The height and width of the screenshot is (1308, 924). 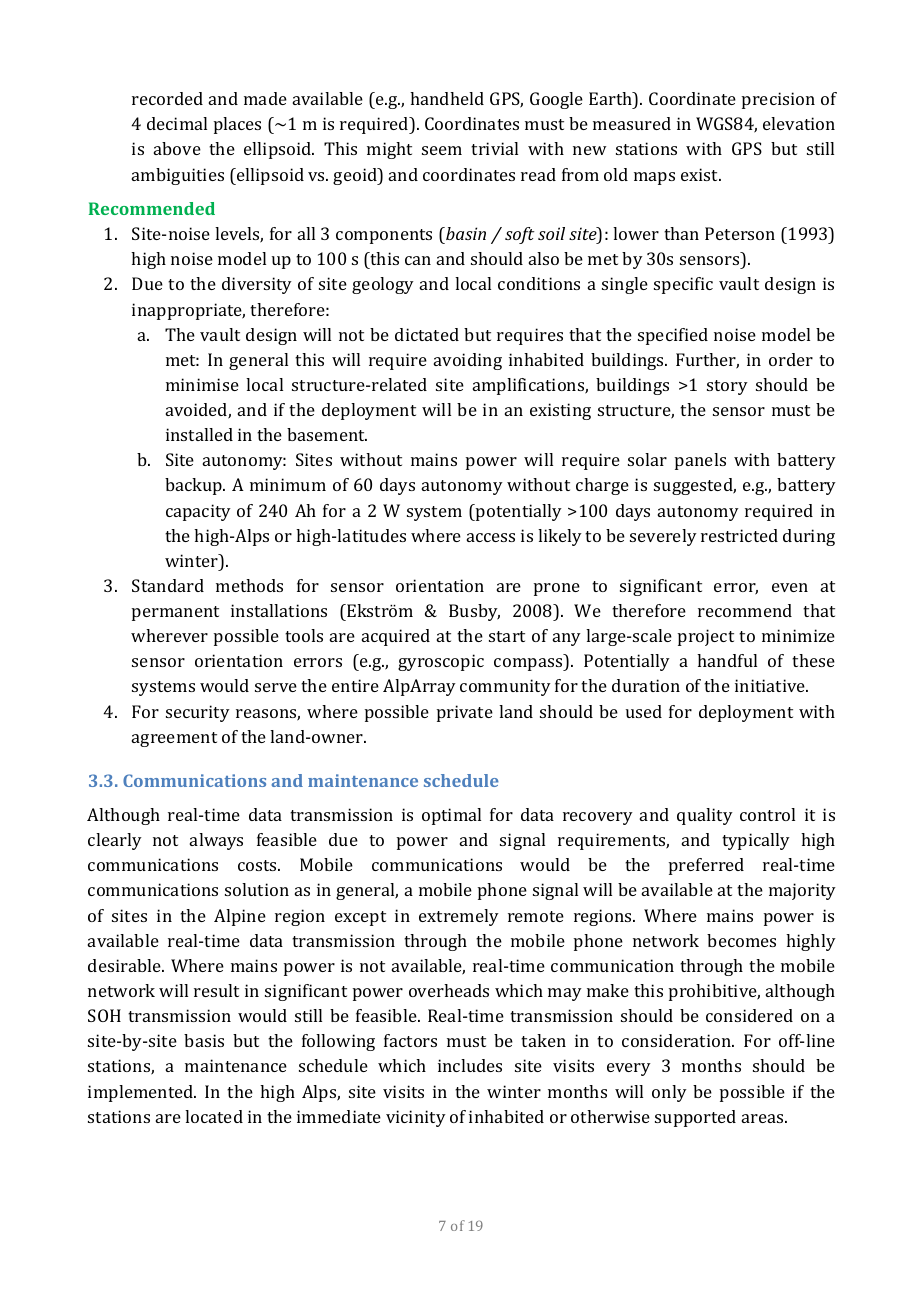 What do you see at coordinates (474, 612) in the screenshot?
I see `Busby` at bounding box center [474, 612].
